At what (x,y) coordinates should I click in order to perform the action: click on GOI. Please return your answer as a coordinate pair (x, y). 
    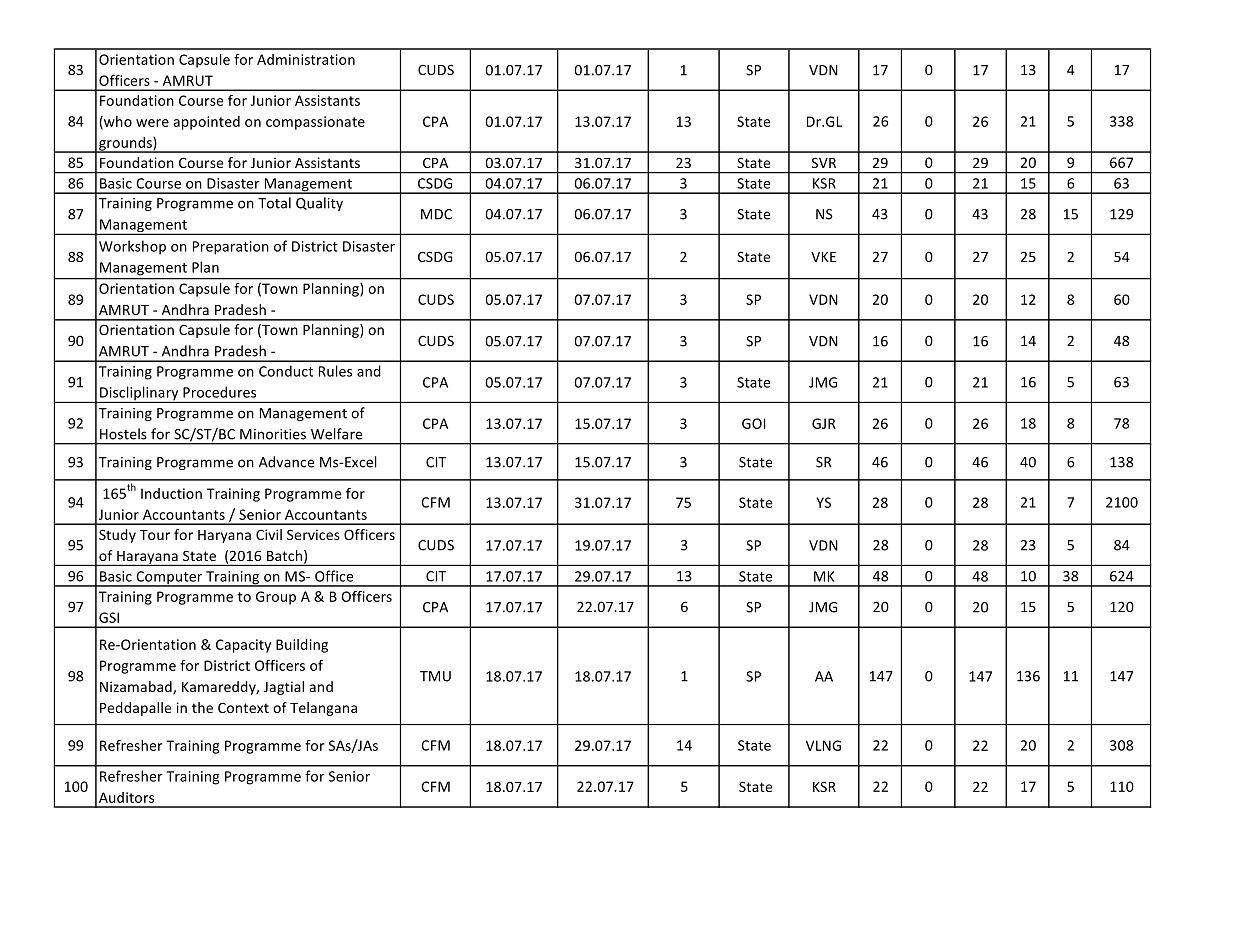
    Looking at the image, I should click on (753, 423).
